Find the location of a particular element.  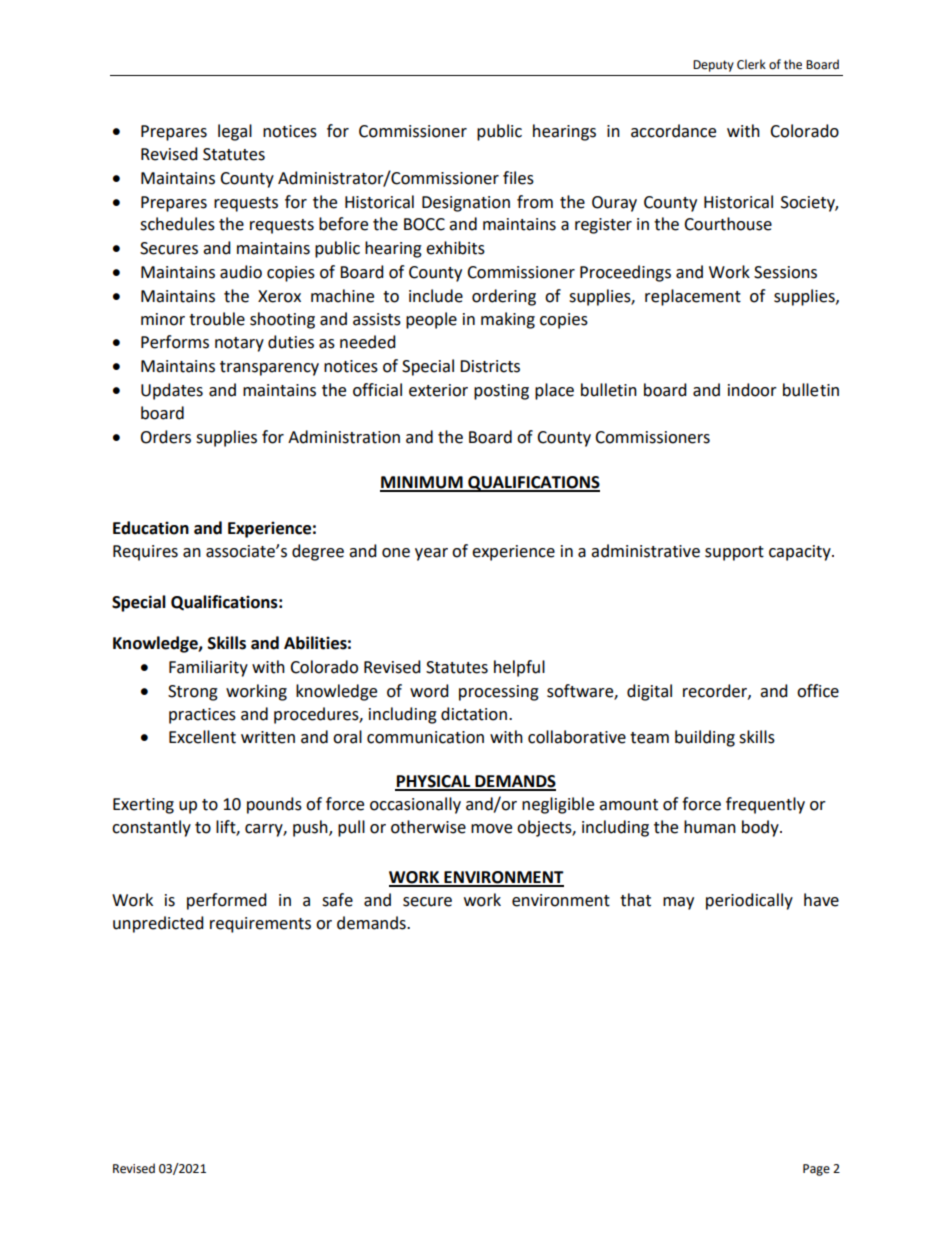

indoor is located at coordinates (752, 390).
